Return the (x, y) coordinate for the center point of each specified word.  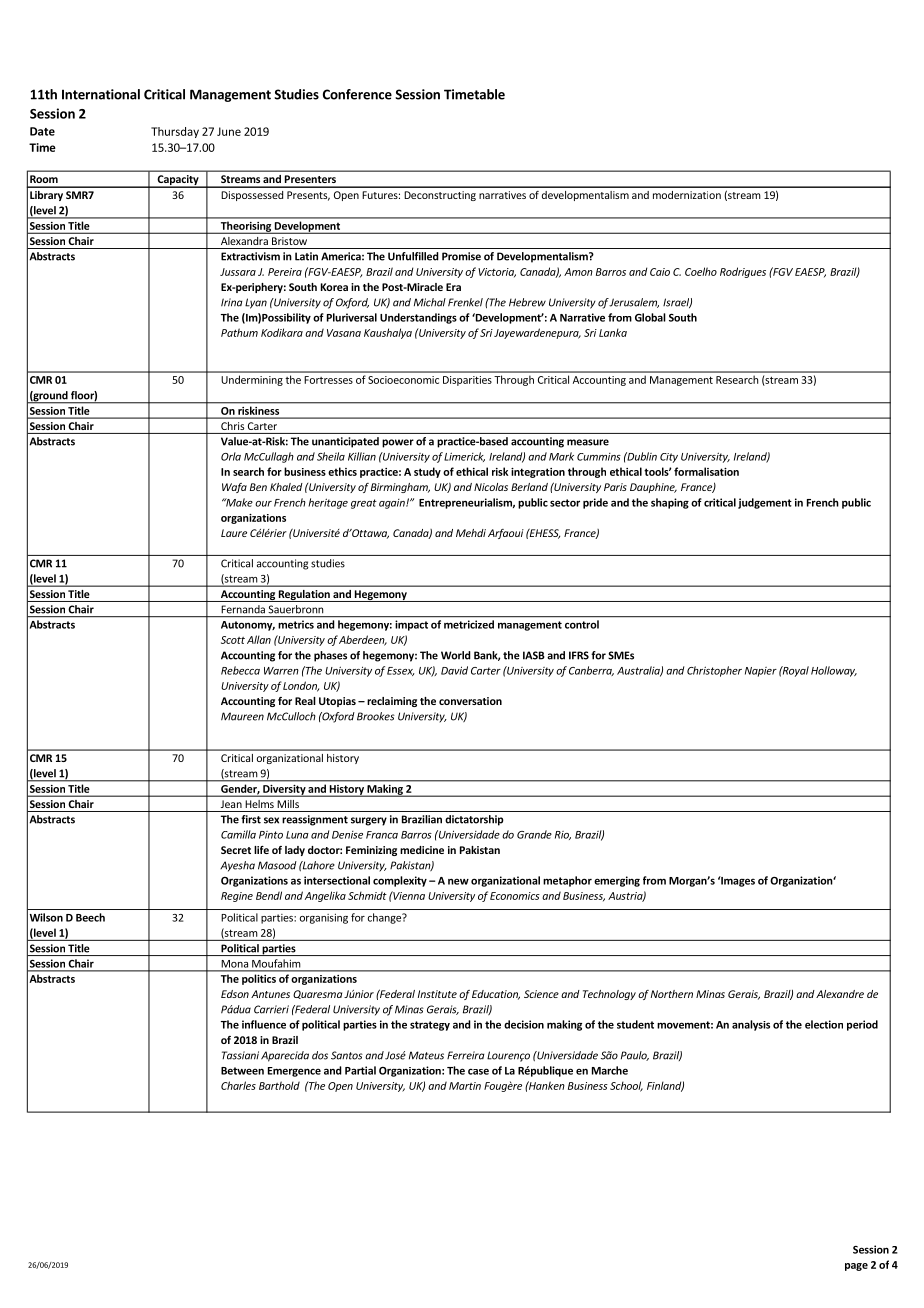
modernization (687, 195)
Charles (238, 1085)
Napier (761, 672)
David (454, 670)
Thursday (175, 132)
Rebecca (240, 670)
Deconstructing (440, 196)
